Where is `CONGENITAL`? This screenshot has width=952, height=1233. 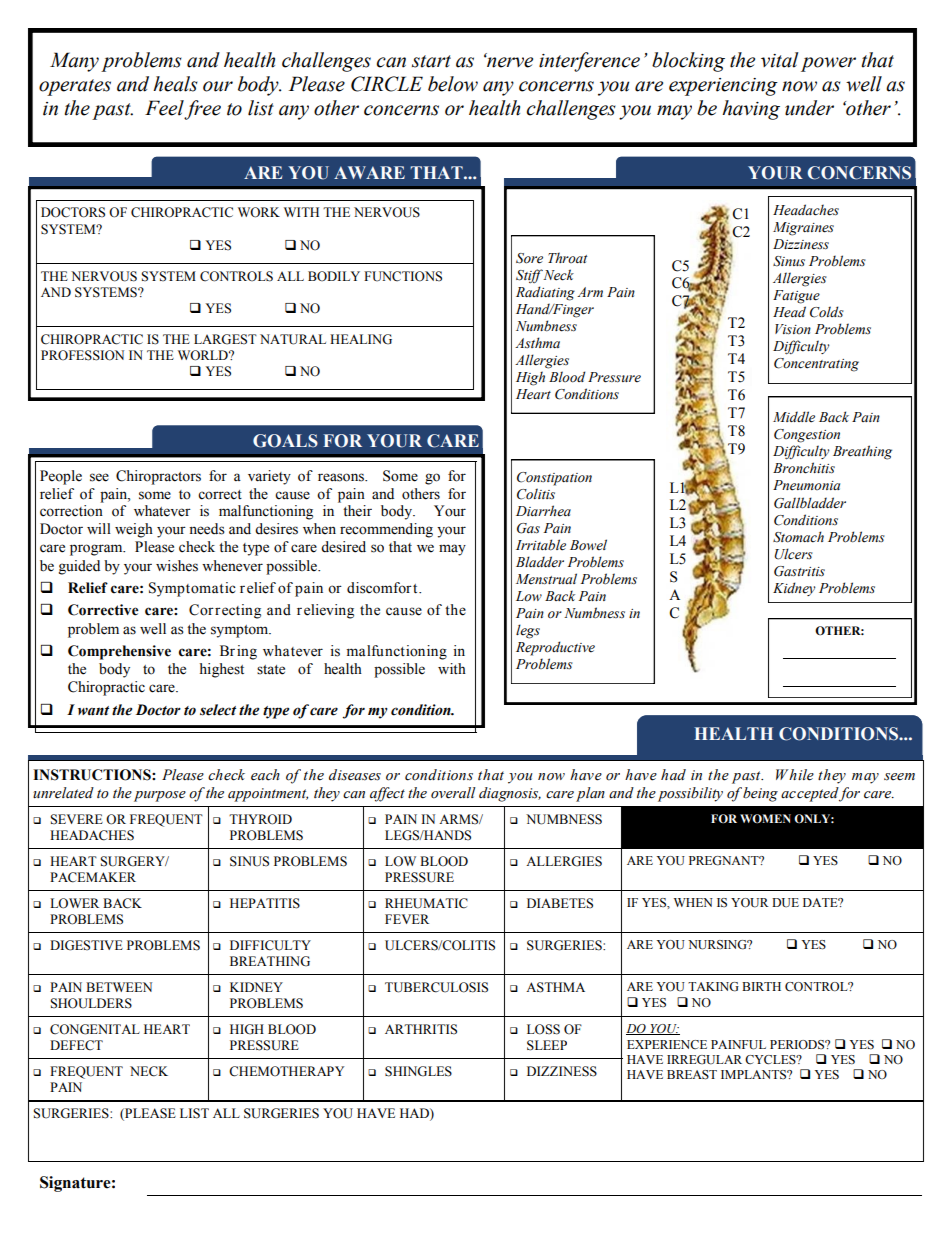 CONGENITAL is located at coordinates (95, 1029).
